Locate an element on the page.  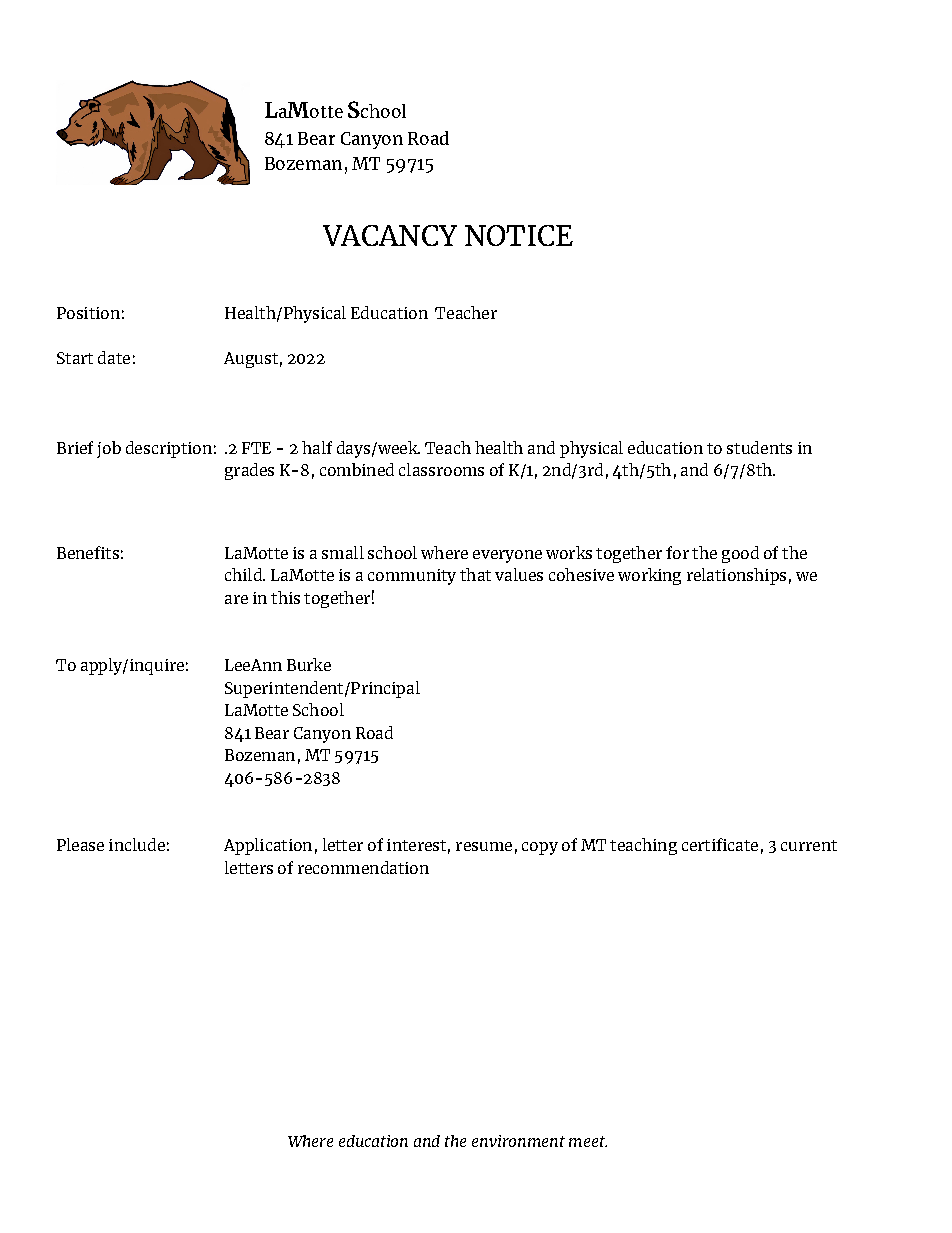
Benefits is located at coordinates (88, 552).
